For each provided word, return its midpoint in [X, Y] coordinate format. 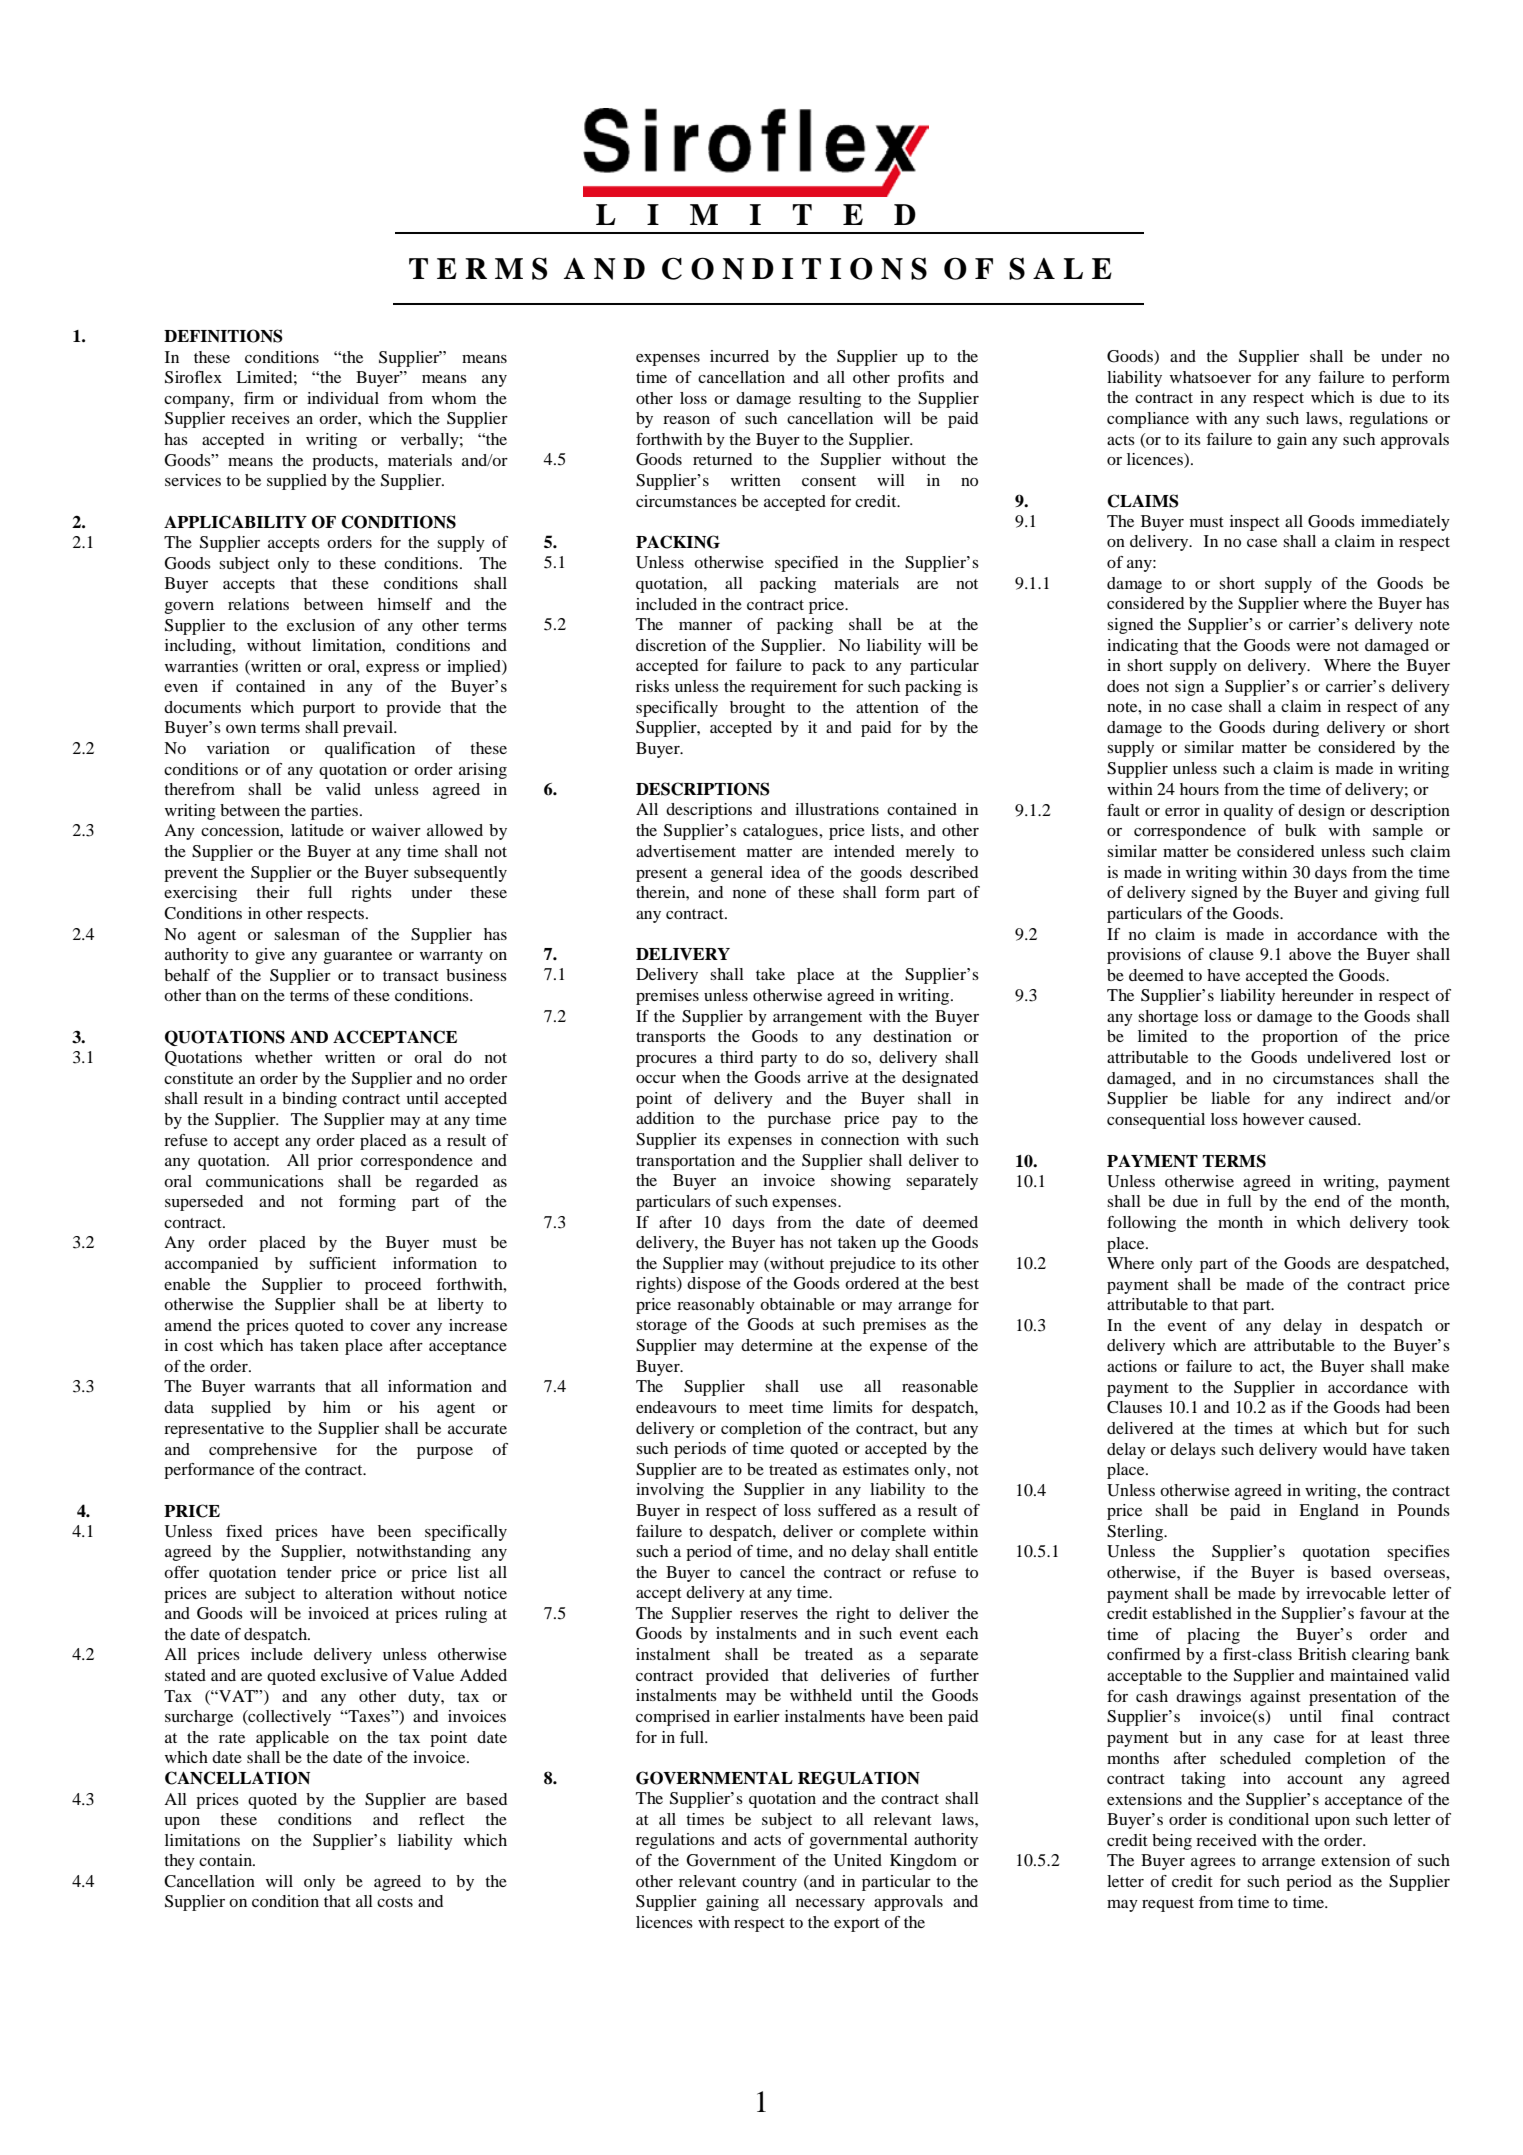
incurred [739, 356]
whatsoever [1210, 377]
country [769, 1884]
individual [343, 398]
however [1273, 1119]
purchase [799, 1120]
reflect [442, 1819]
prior [335, 1162]
